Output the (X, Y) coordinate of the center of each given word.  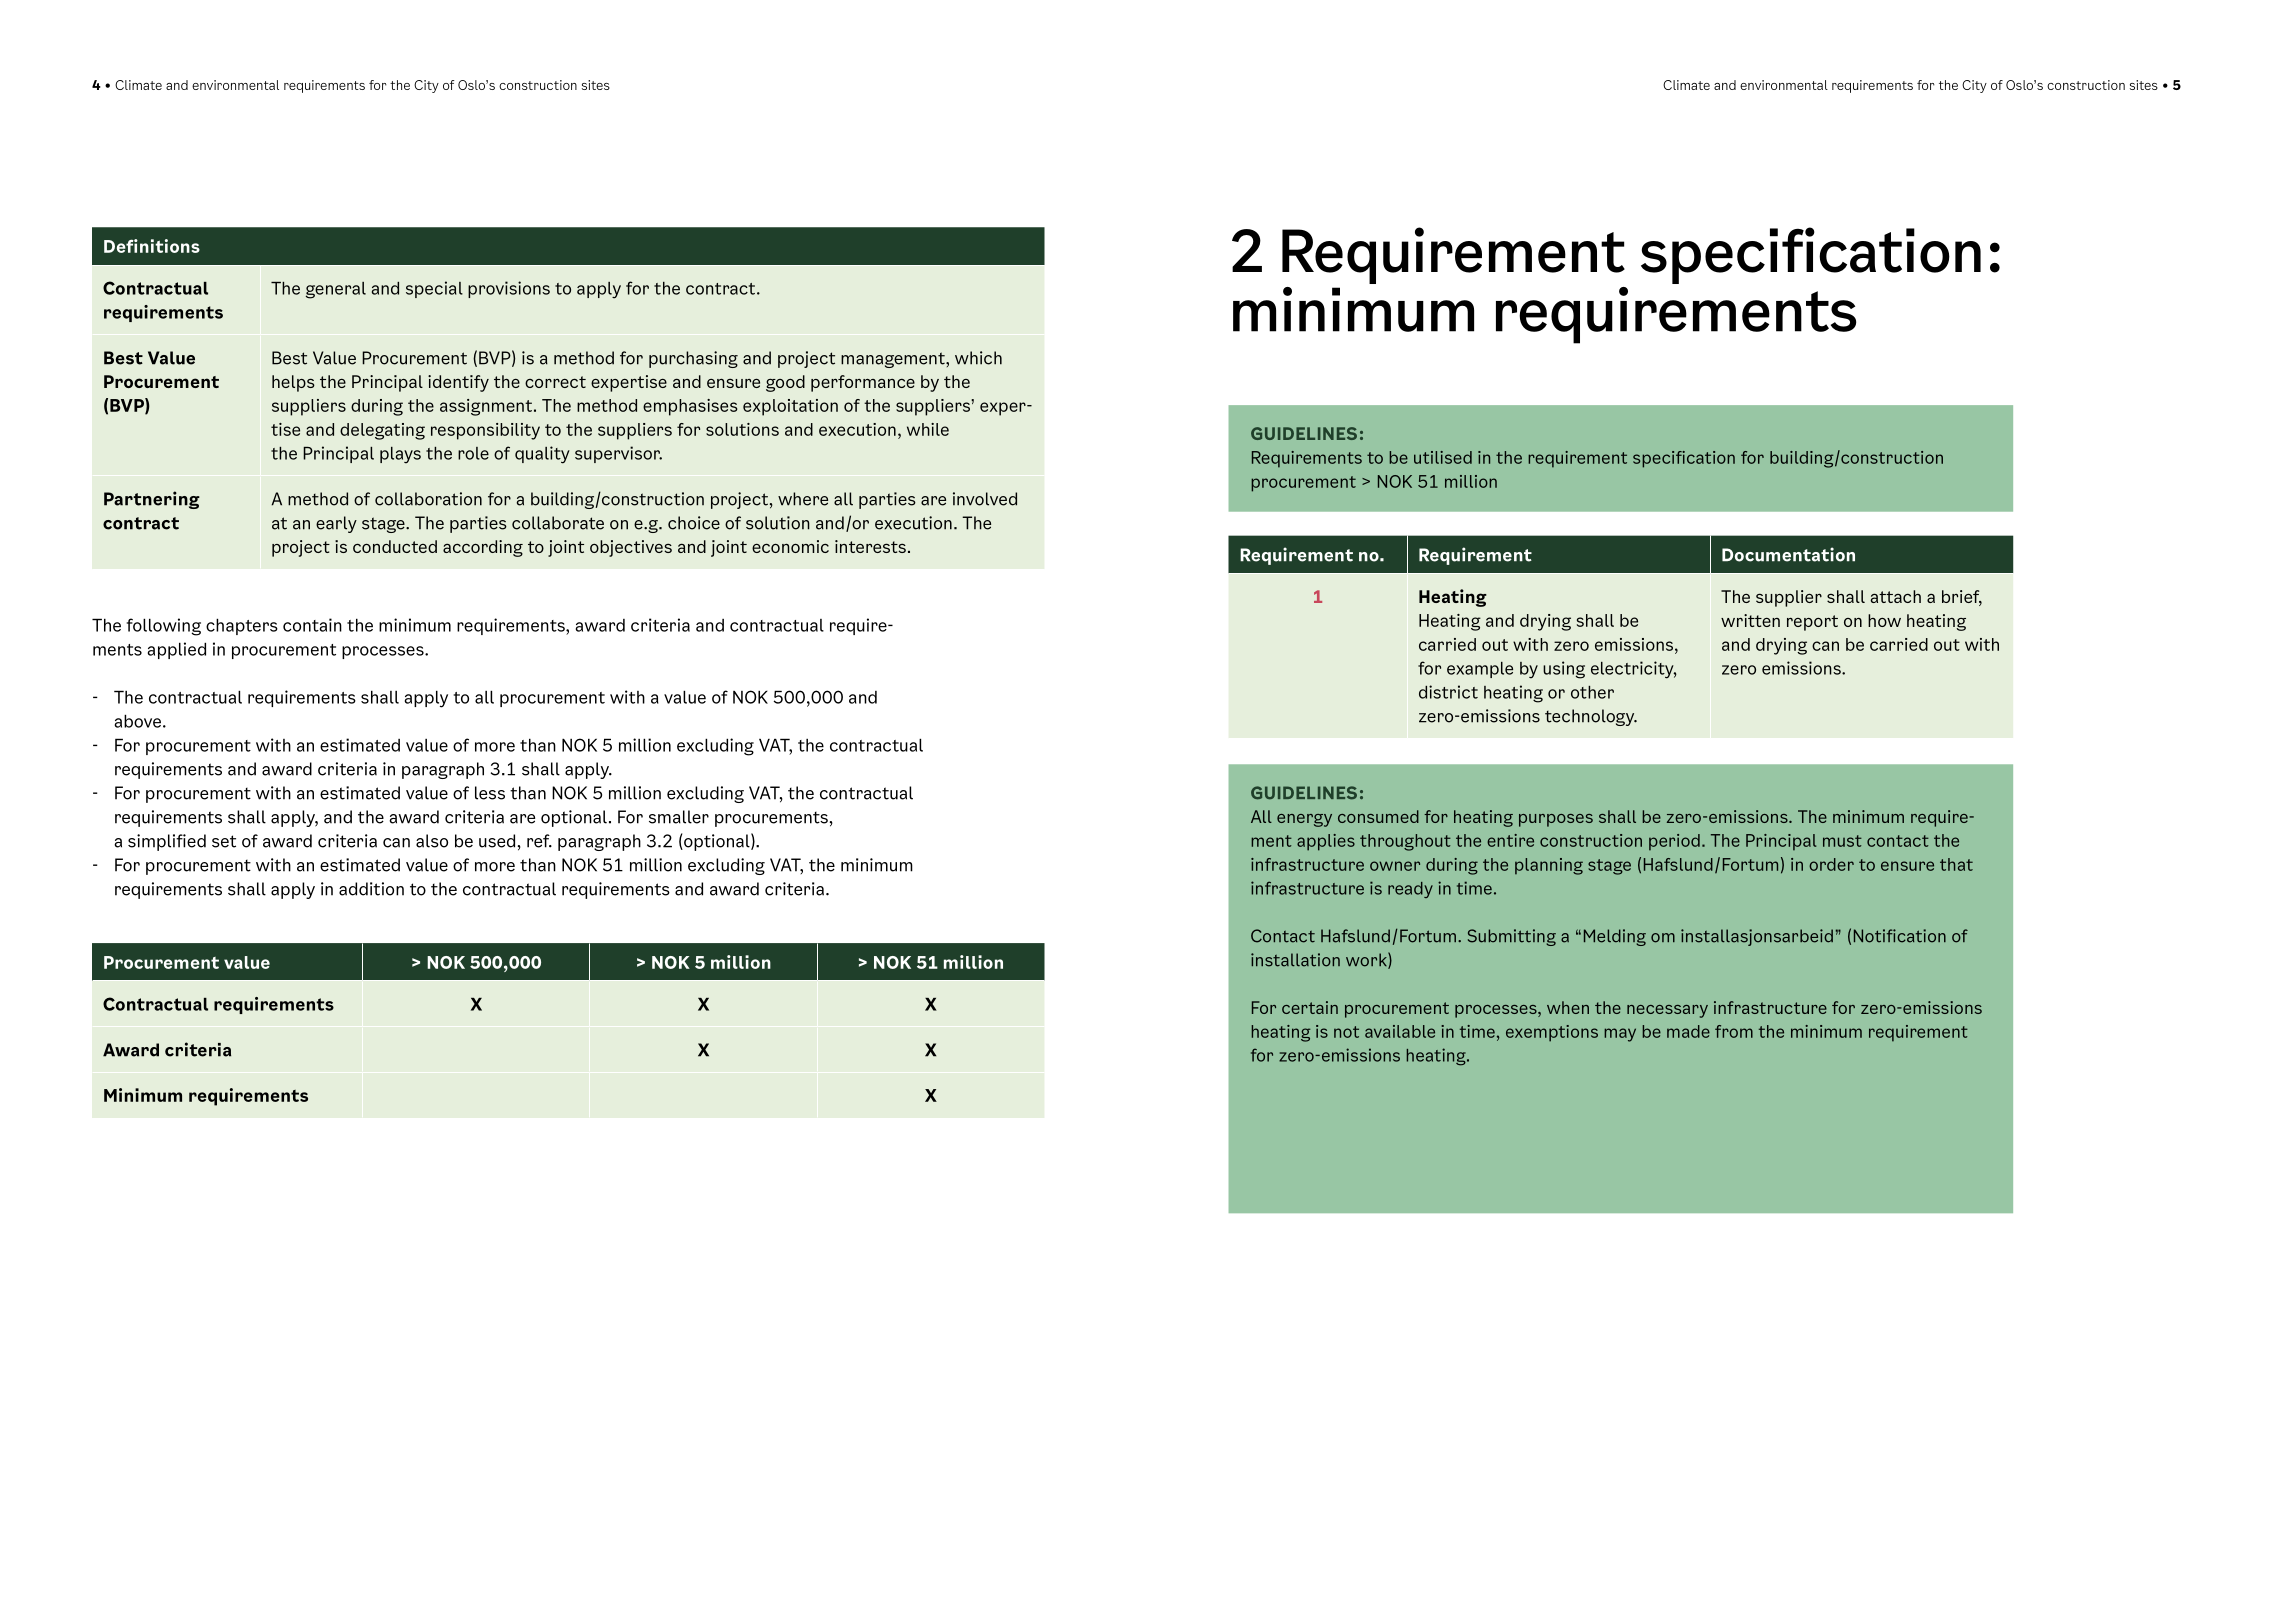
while (928, 429)
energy (1304, 820)
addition (371, 889)
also (432, 841)
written (1750, 620)
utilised (1443, 457)
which (978, 358)
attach (1895, 596)
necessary (1667, 1011)
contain (312, 625)
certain (1310, 1007)
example (1480, 670)
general (336, 290)
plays (400, 455)
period (1674, 842)
